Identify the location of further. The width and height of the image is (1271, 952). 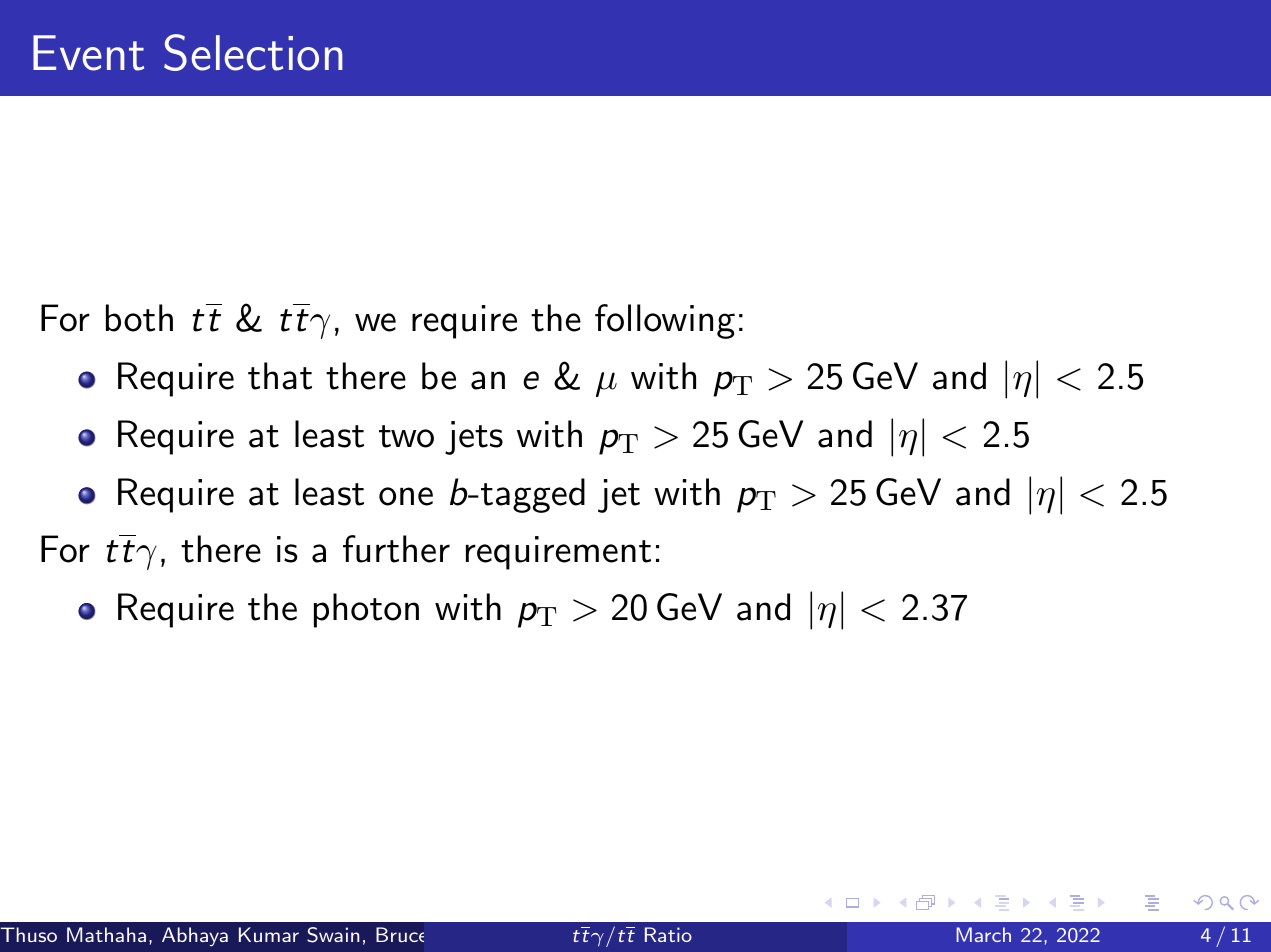
(396, 549).
